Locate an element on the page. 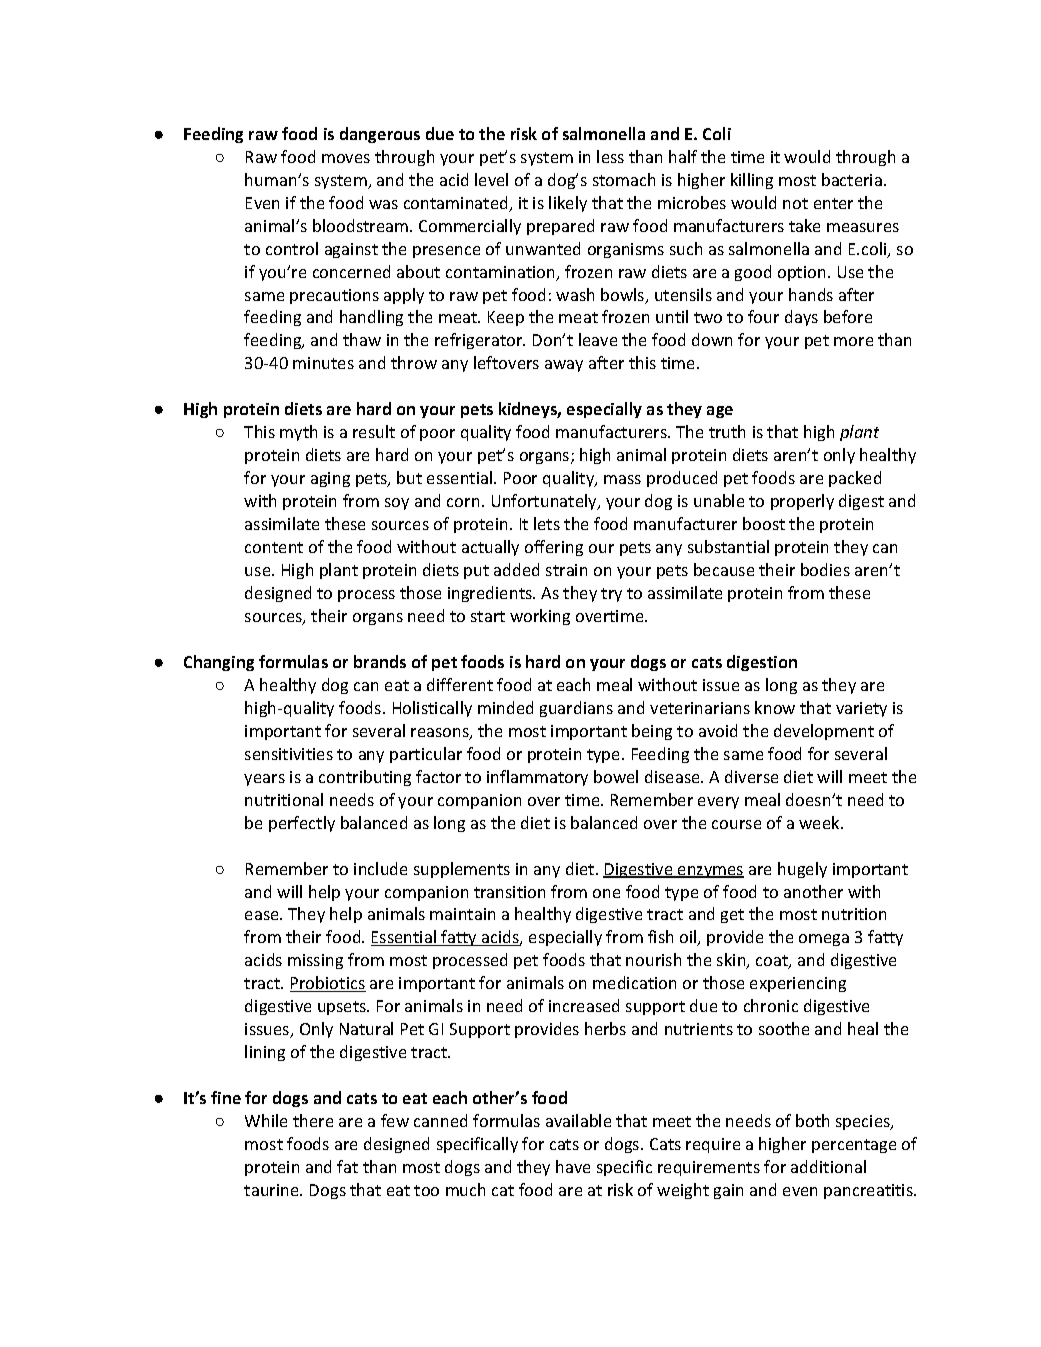 This image has width=1041, height=1347. myth is located at coordinates (298, 433).
